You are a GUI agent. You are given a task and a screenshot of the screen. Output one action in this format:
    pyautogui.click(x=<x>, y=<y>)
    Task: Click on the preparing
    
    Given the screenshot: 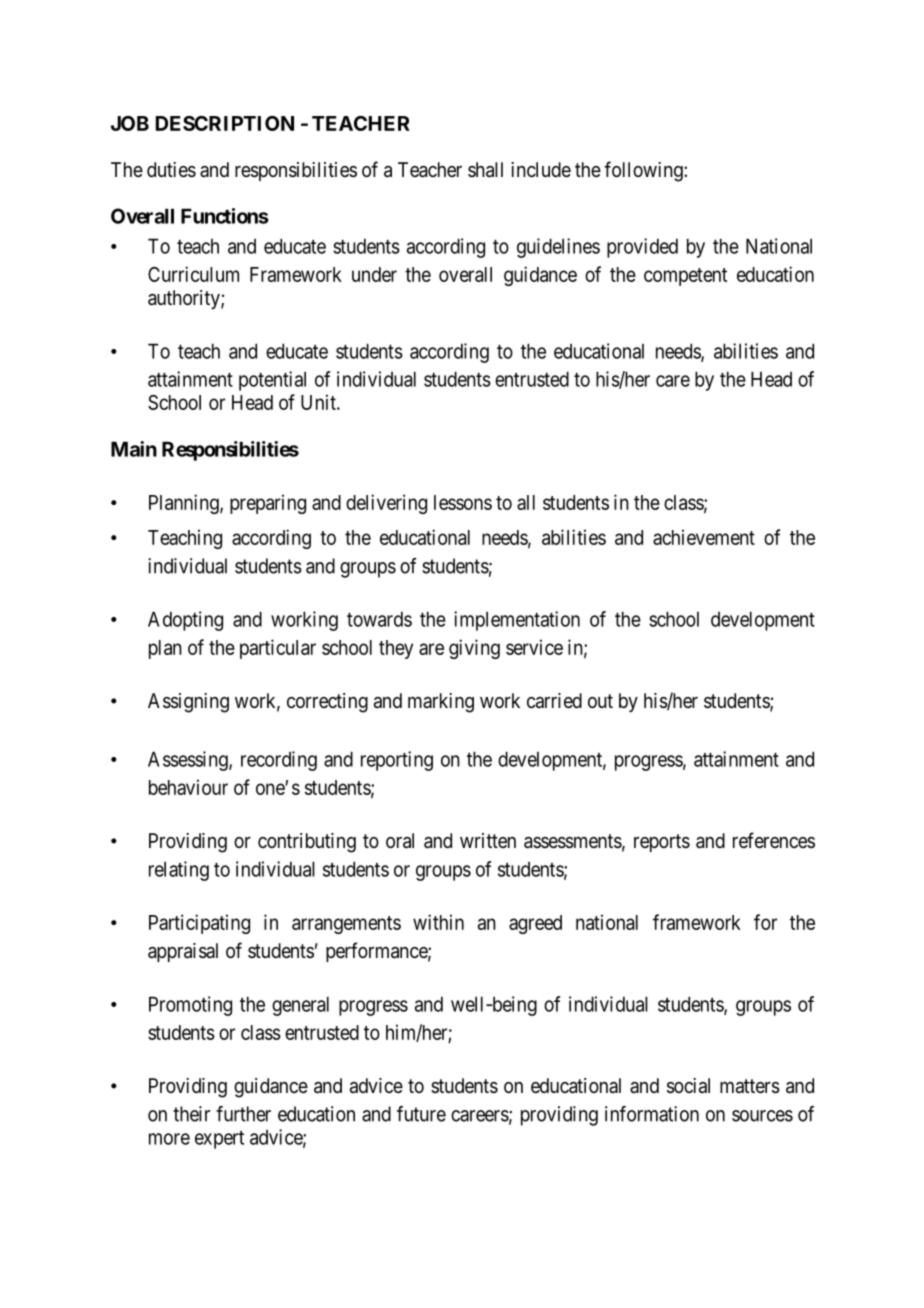 What is the action you would take?
    pyautogui.click(x=268, y=504)
